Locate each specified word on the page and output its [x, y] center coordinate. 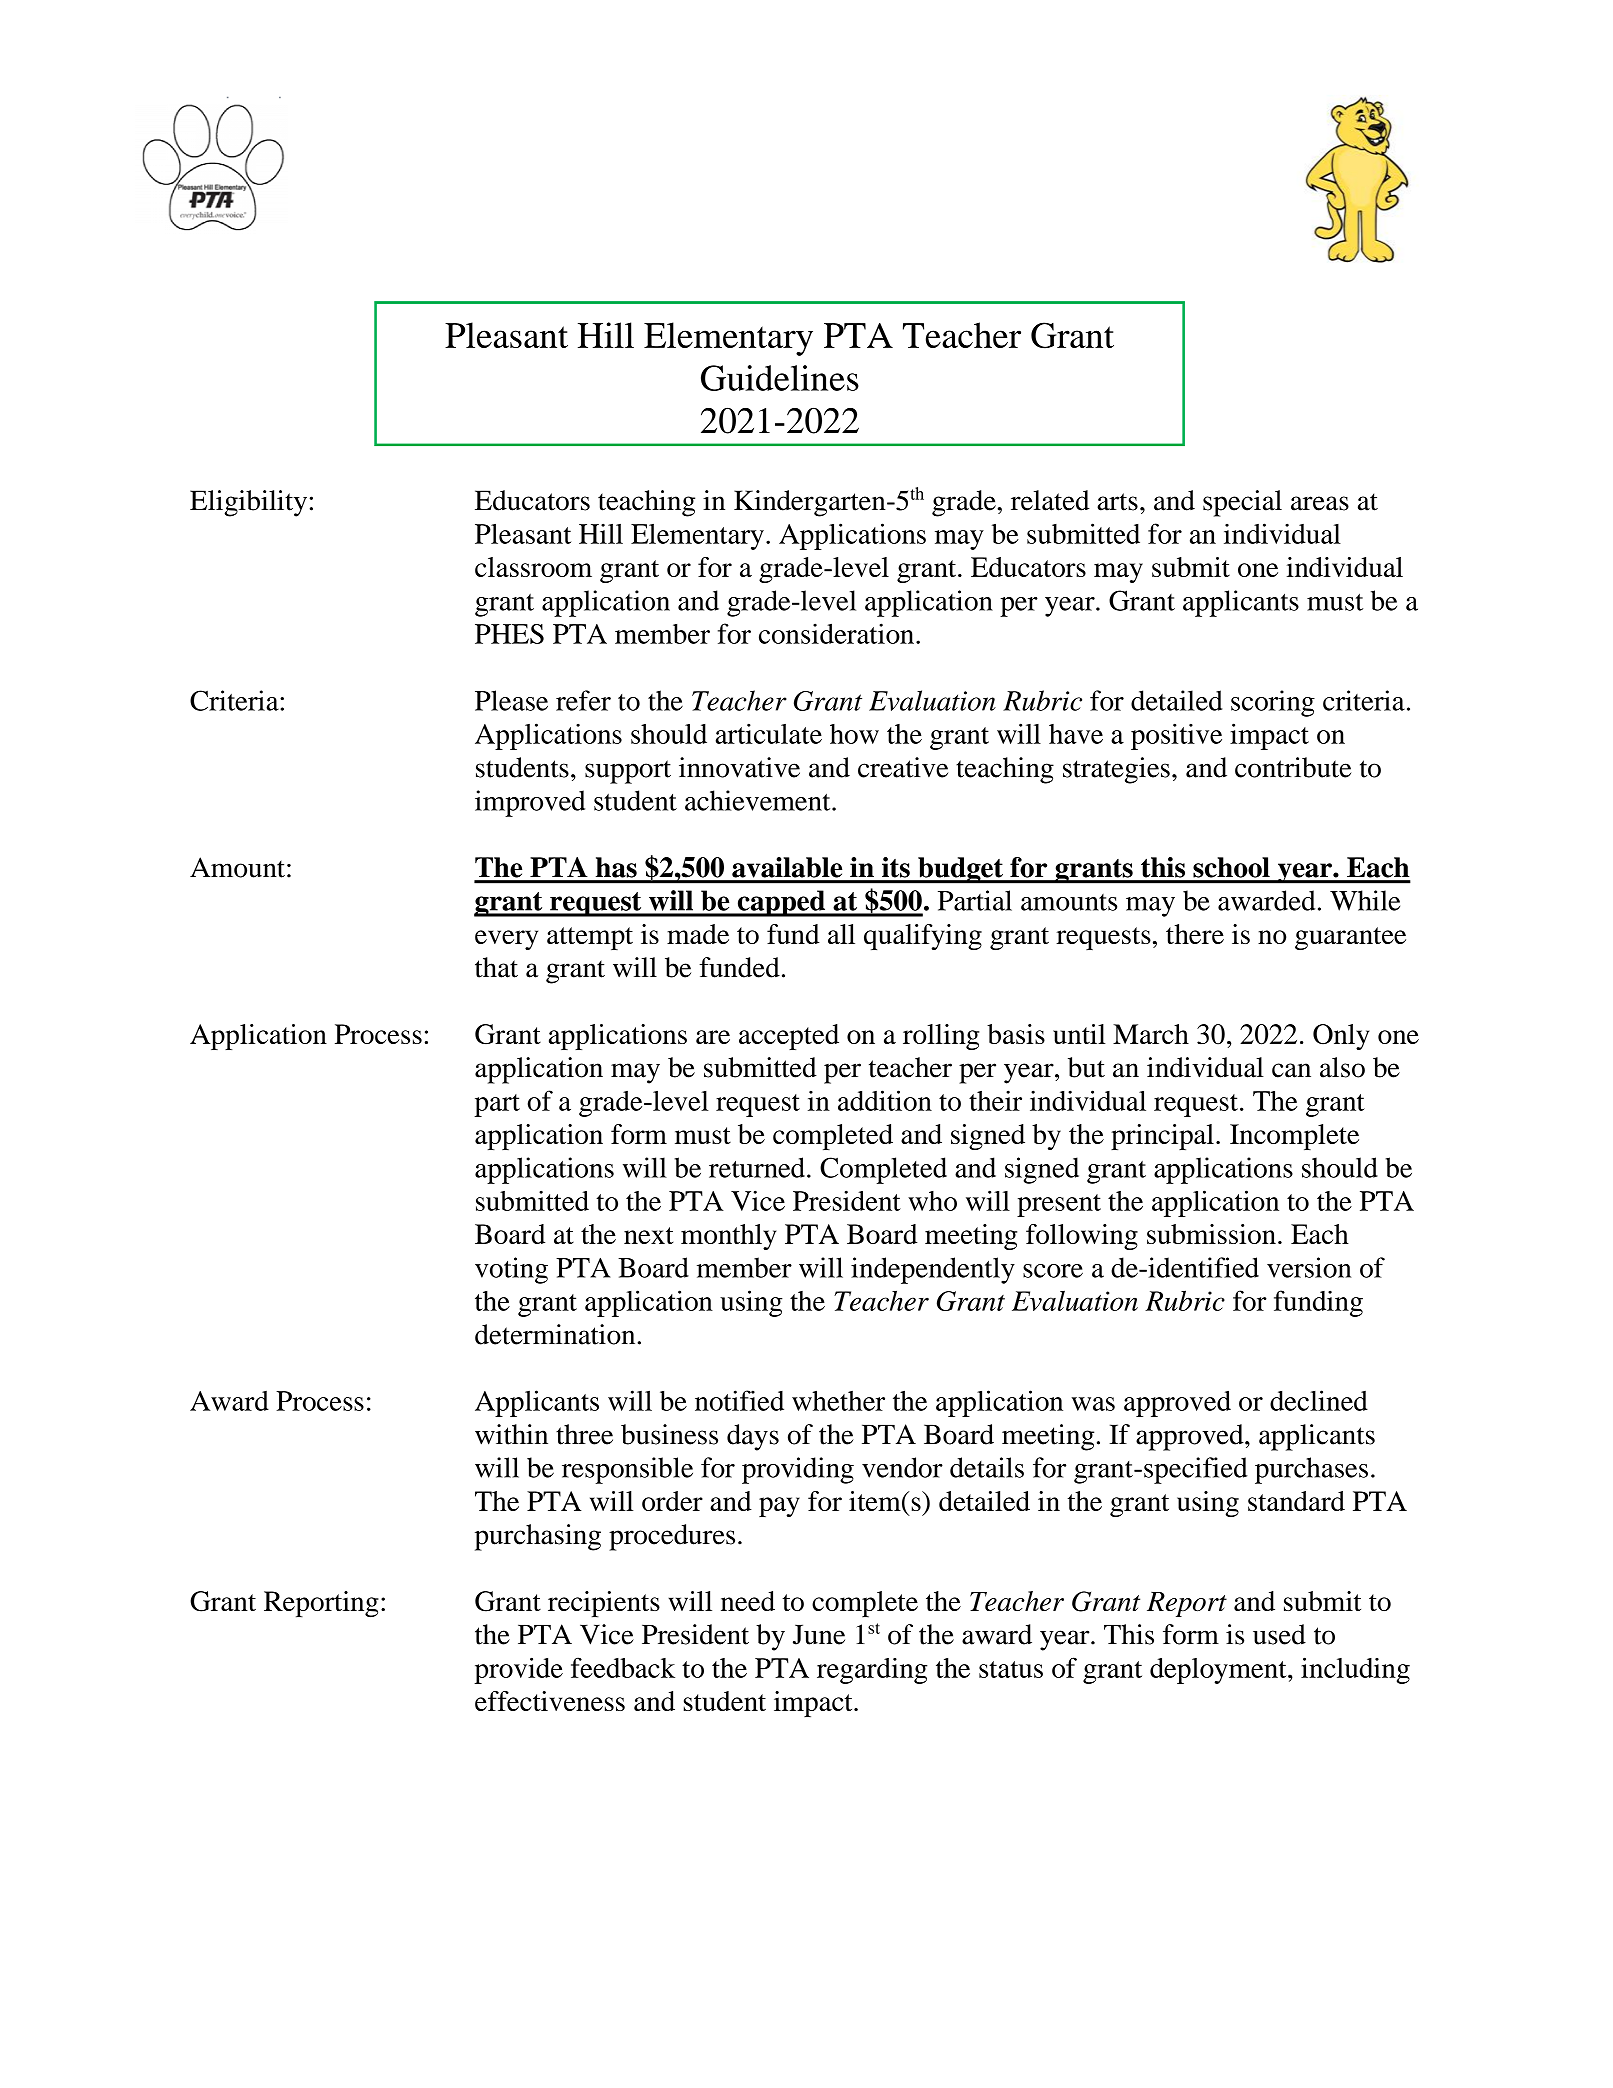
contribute [1293, 767]
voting [511, 1270]
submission [1211, 1234]
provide [518, 1670]
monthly [728, 1237]
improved [530, 803]
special [1242, 503]
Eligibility [248, 503]
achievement [759, 800]
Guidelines [780, 378]
